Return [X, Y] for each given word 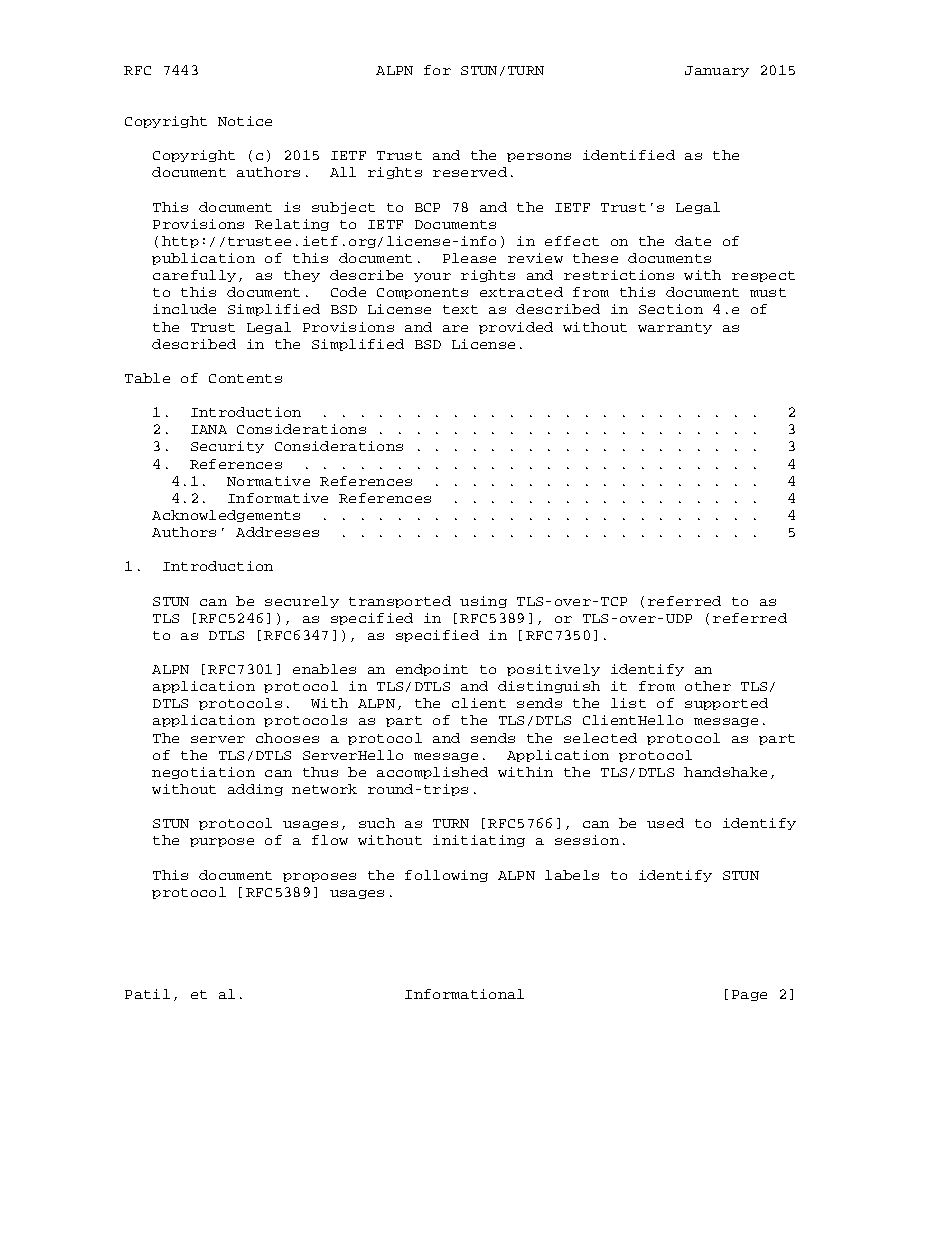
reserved [470, 172]
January [717, 71]
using [483, 602]
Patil [147, 994]
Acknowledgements [226, 516]
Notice [245, 121]
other [708, 686]
